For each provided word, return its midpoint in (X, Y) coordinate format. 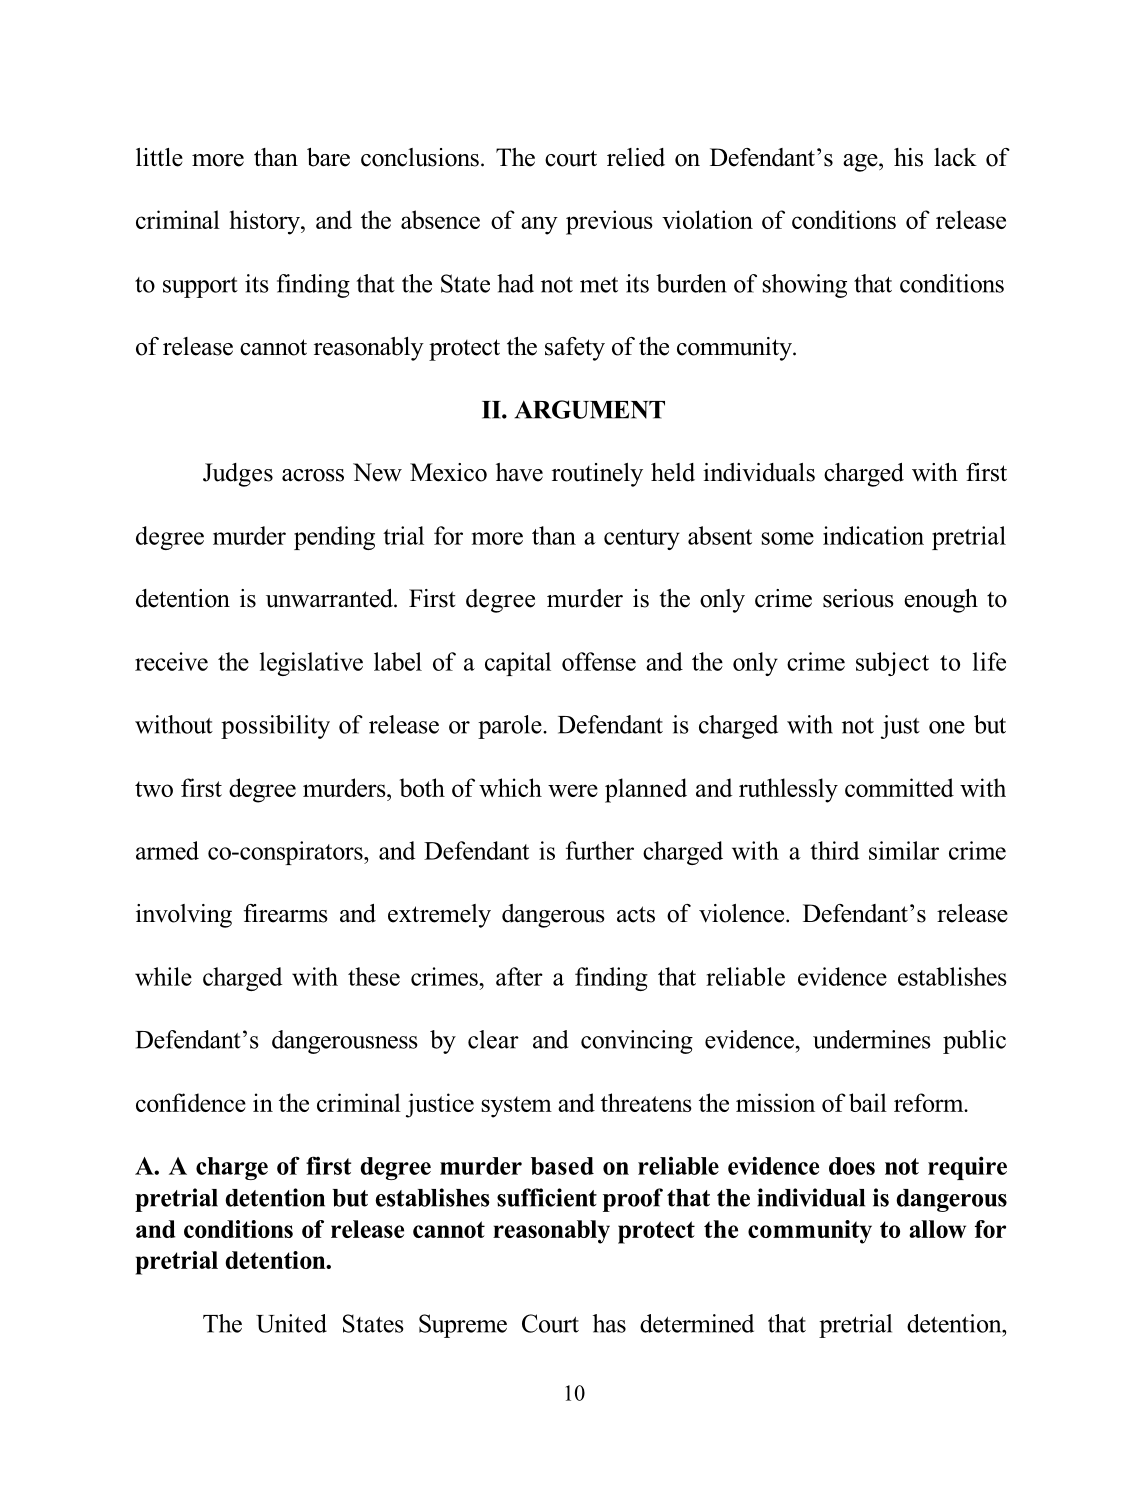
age (861, 163)
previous (609, 222)
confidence (191, 1102)
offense (599, 661)
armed (167, 850)
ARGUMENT (589, 409)
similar (904, 850)
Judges (238, 475)
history (265, 222)
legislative (311, 664)
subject (892, 664)
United (291, 1323)
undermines (871, 1039)
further (600, 850)
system (517, 1107)
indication (873, 535)
